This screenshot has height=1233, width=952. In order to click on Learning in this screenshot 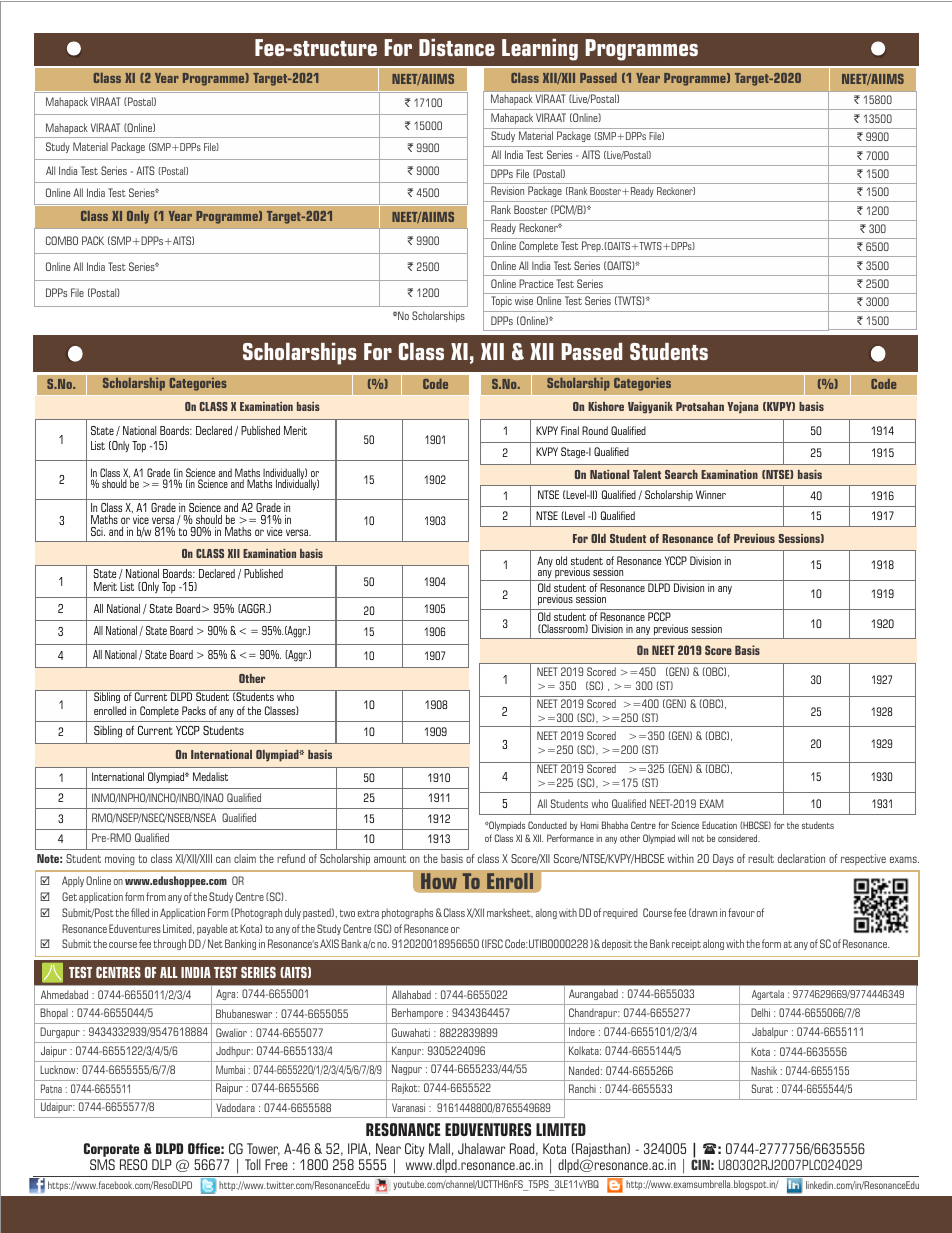, I will do `click(540, 50)`.
